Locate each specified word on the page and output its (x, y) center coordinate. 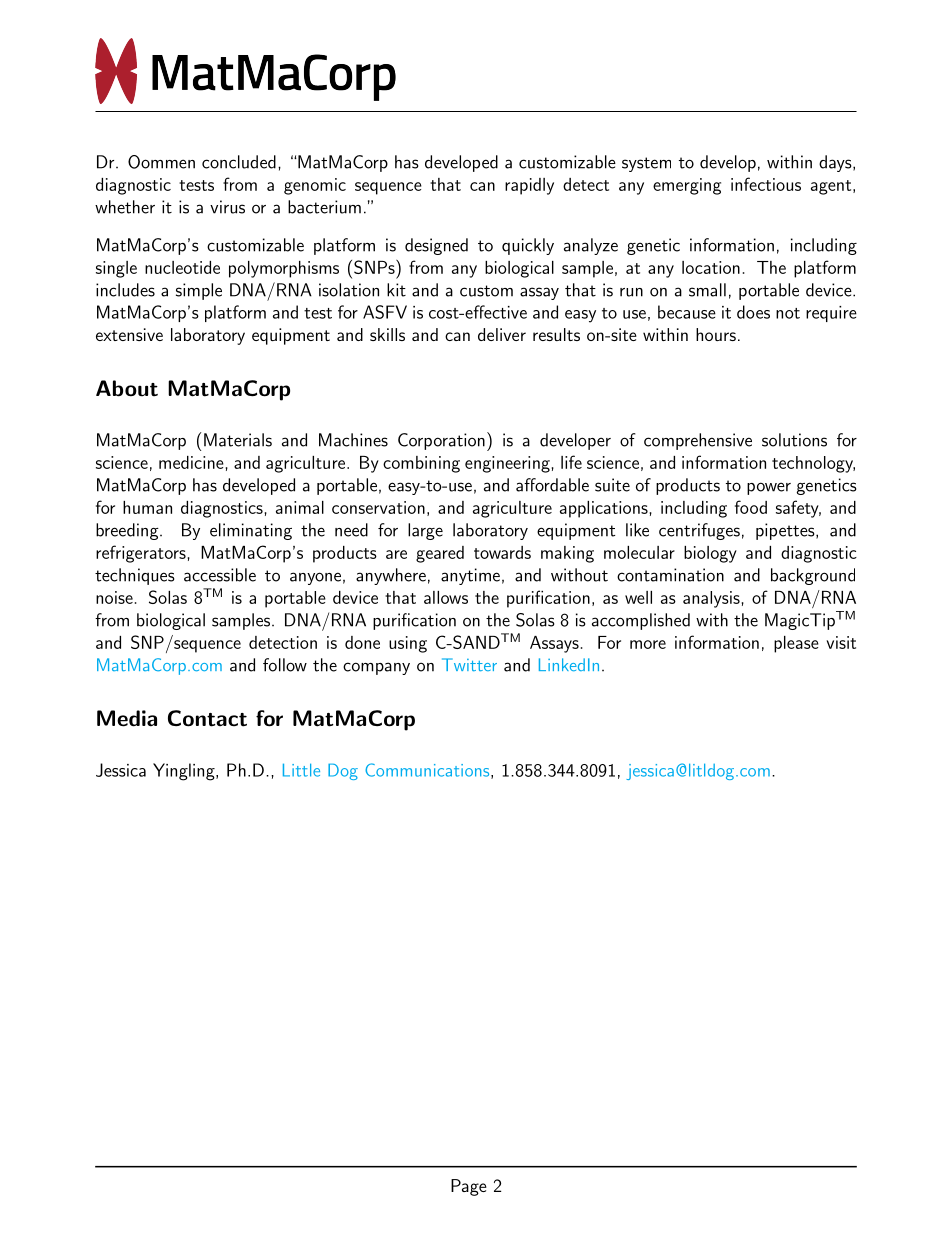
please (796, 644)
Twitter (469, 664)
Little (301, 770)
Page (469, 1187)
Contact (207, 718)
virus (227, 207)
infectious (766, 184)
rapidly (529, 186)
